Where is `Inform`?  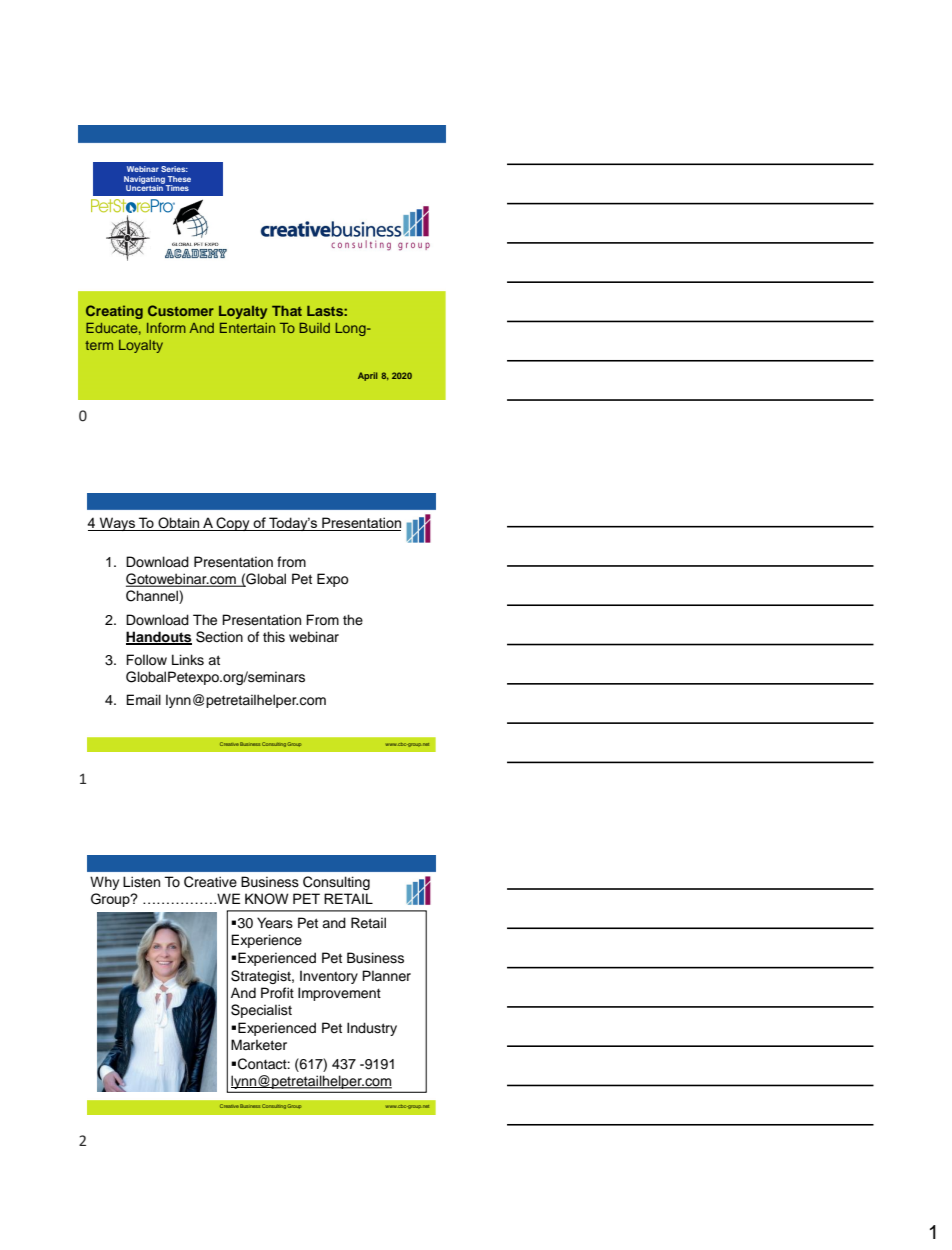 Inform is located at coordinates (166, 327).
